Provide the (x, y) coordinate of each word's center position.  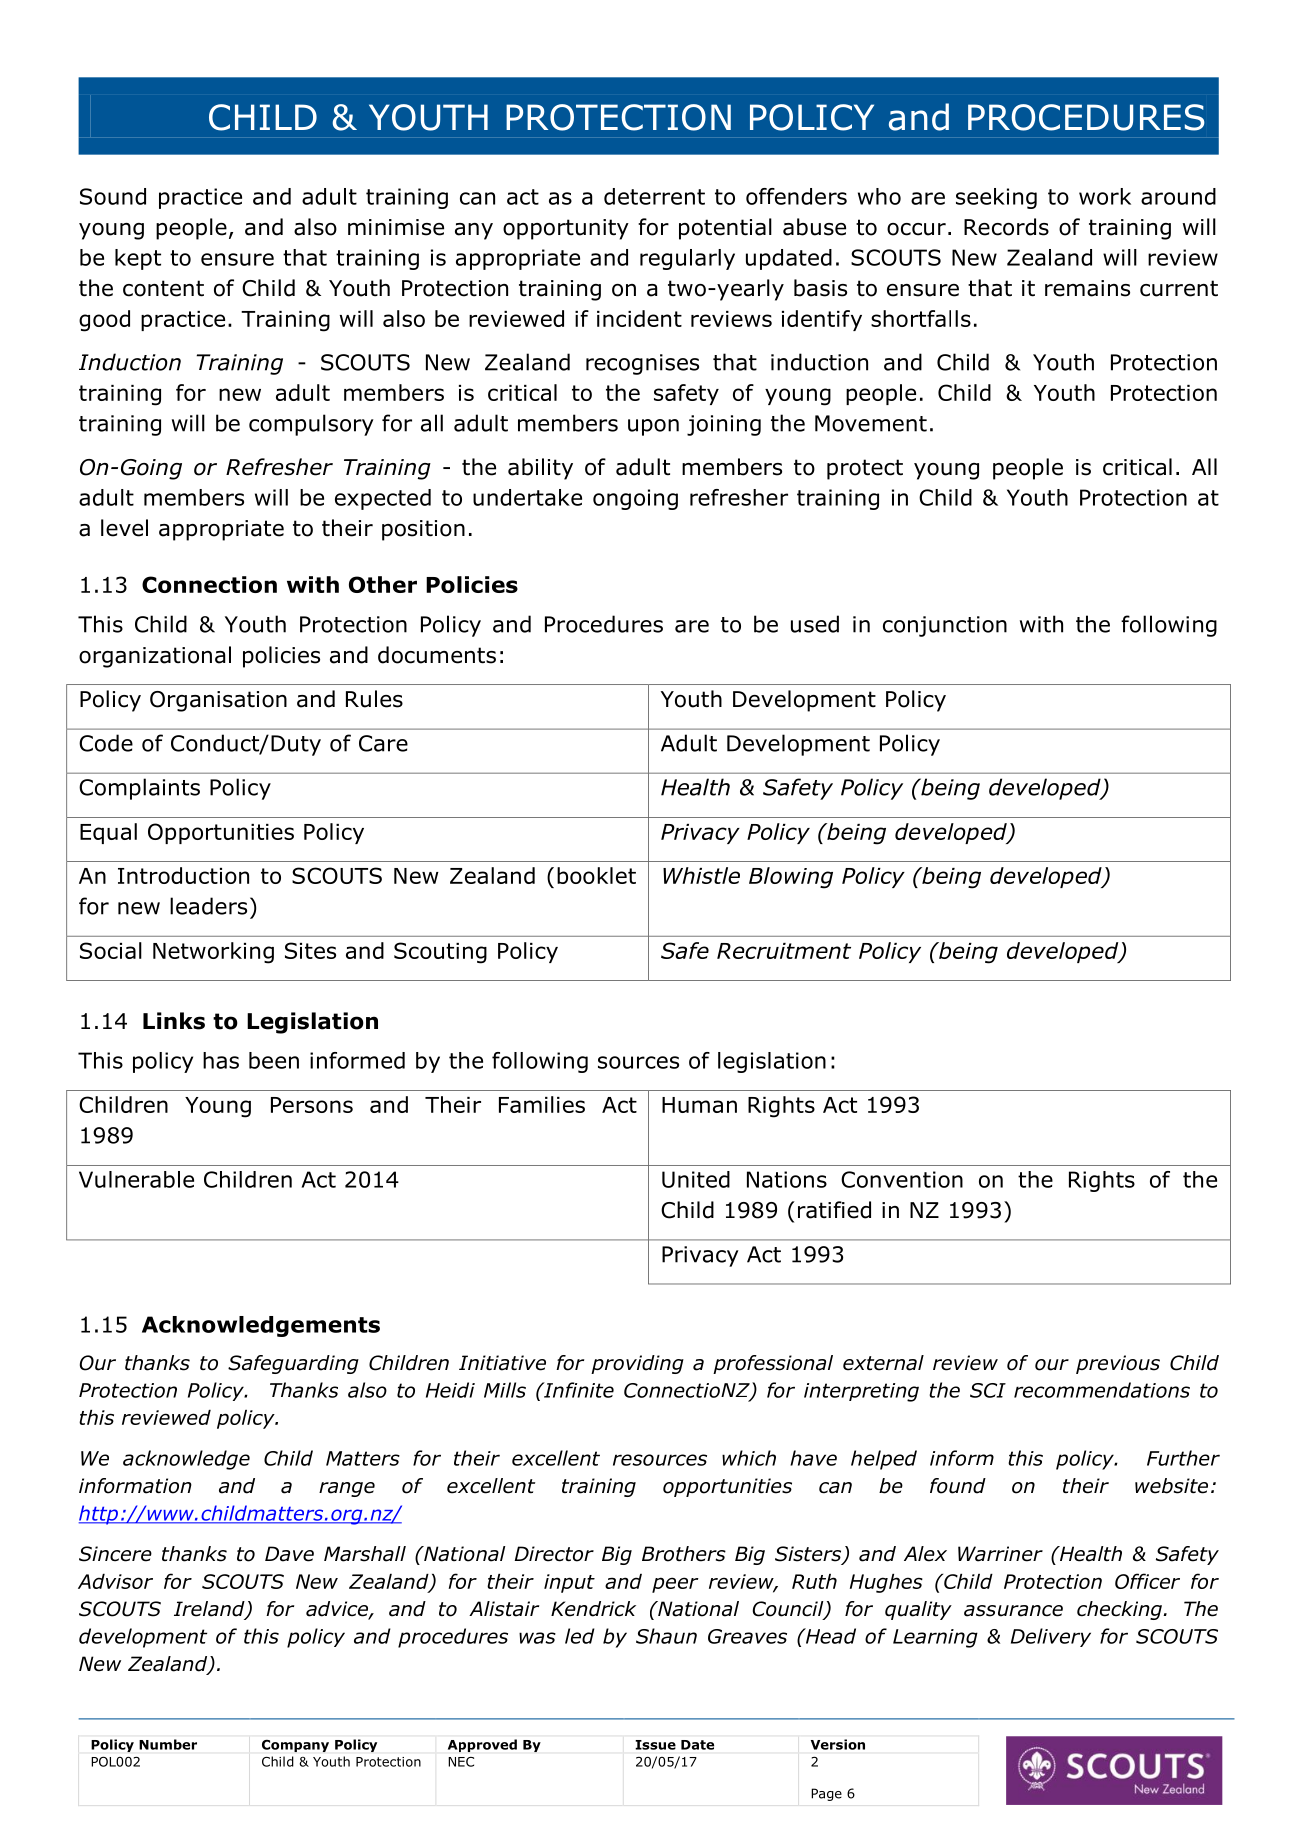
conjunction (945, 626)
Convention (902, 1179)
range (347, 1489)
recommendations (1102, 1390)
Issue (656, 1745)
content (163, 288)
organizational (155, 657)
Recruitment (784, 951)
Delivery (1051, 1637)
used (815, 624)
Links (174, 1021)
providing (637, 1364)
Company (295, 1746)
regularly (687, 259)
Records (1006, 227)
